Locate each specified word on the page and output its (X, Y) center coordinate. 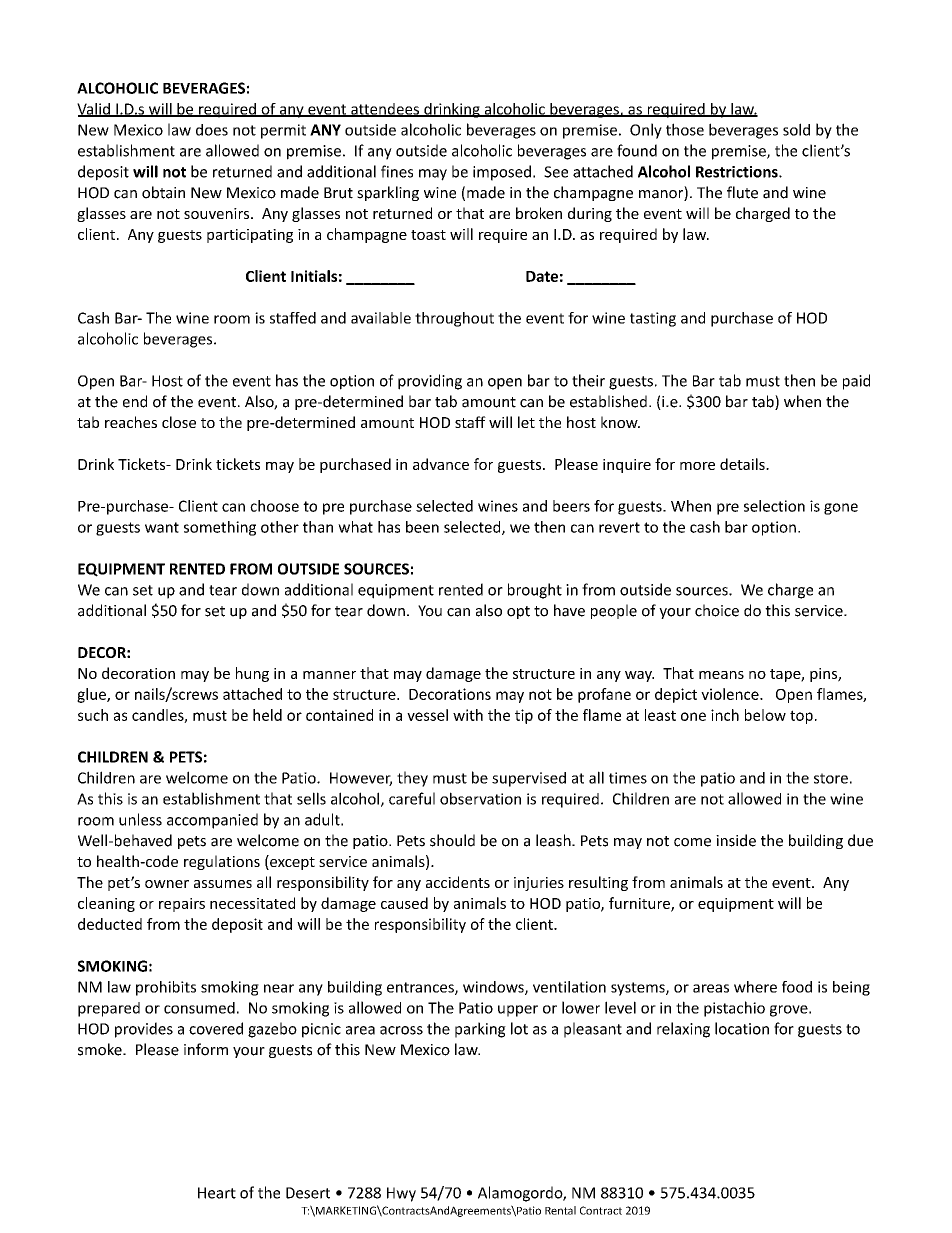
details (743, 464)
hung (252, 674)
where (755, 987)
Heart (217, 1193)
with (468, 715)
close (179, 422)
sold (796, 129)
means (721, 675)
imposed (502, 173)
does (212, 130)
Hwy (401, 1194)
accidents (458, 882)
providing (430, 382)
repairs (182, 905)
